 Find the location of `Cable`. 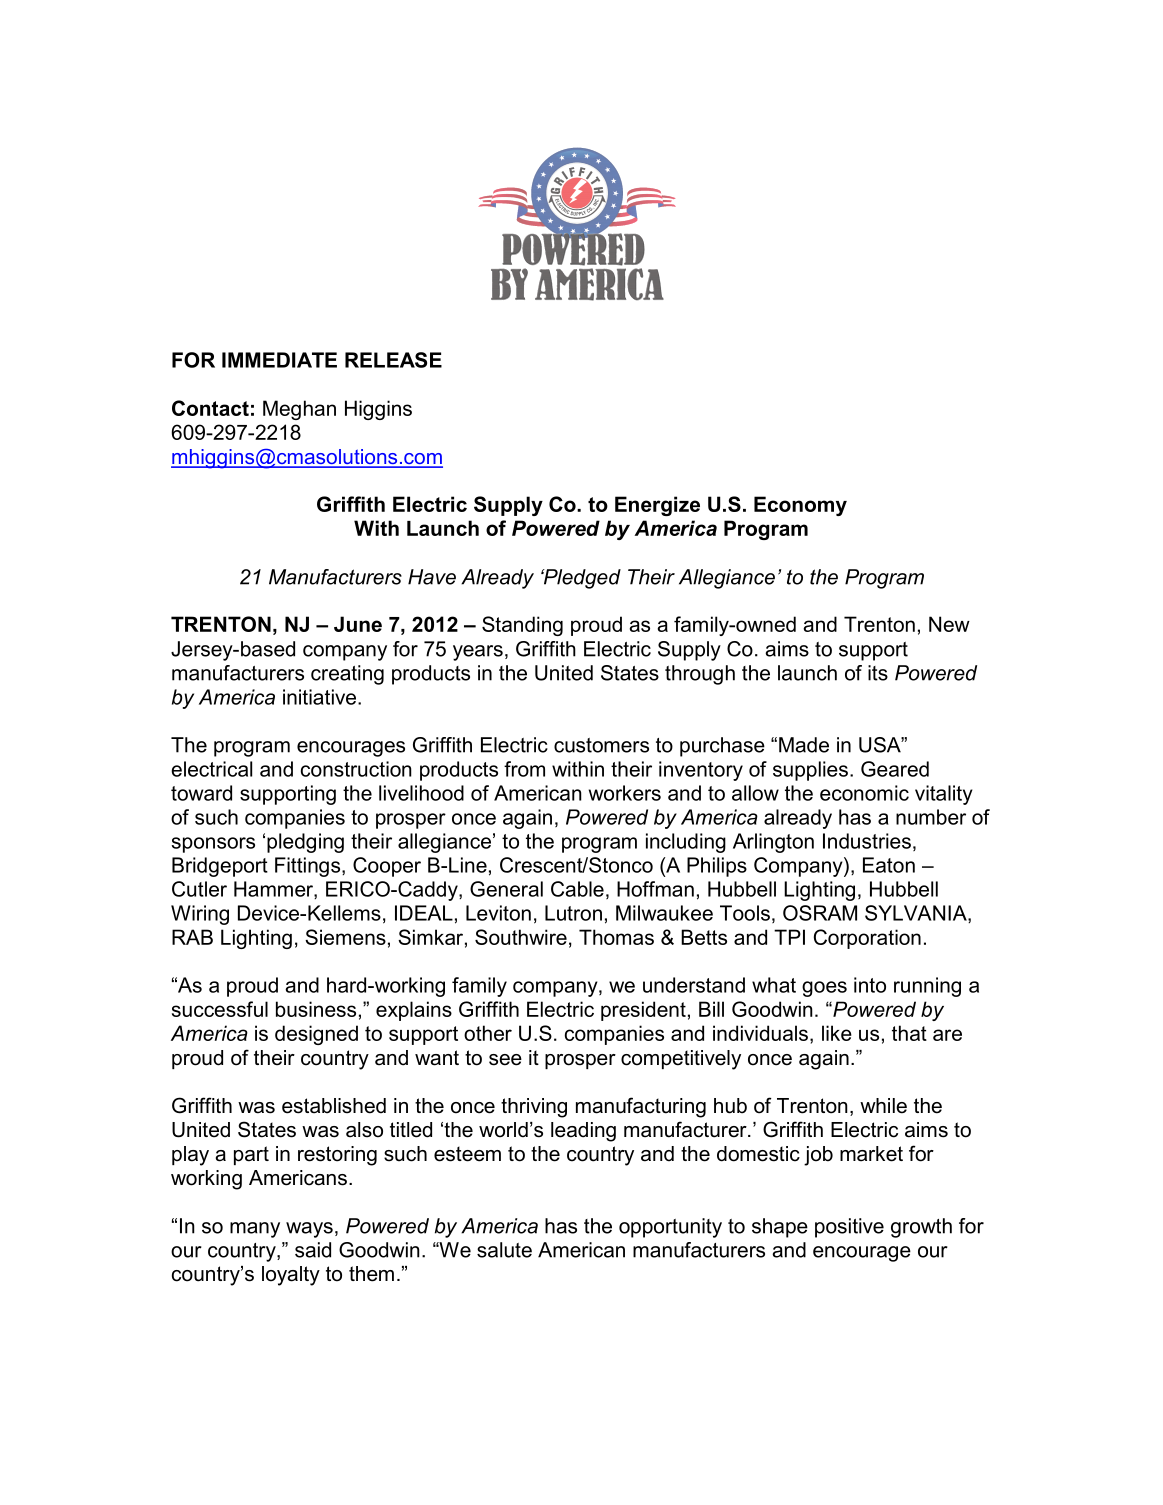

Cable is located at coordinates (577, 889).
